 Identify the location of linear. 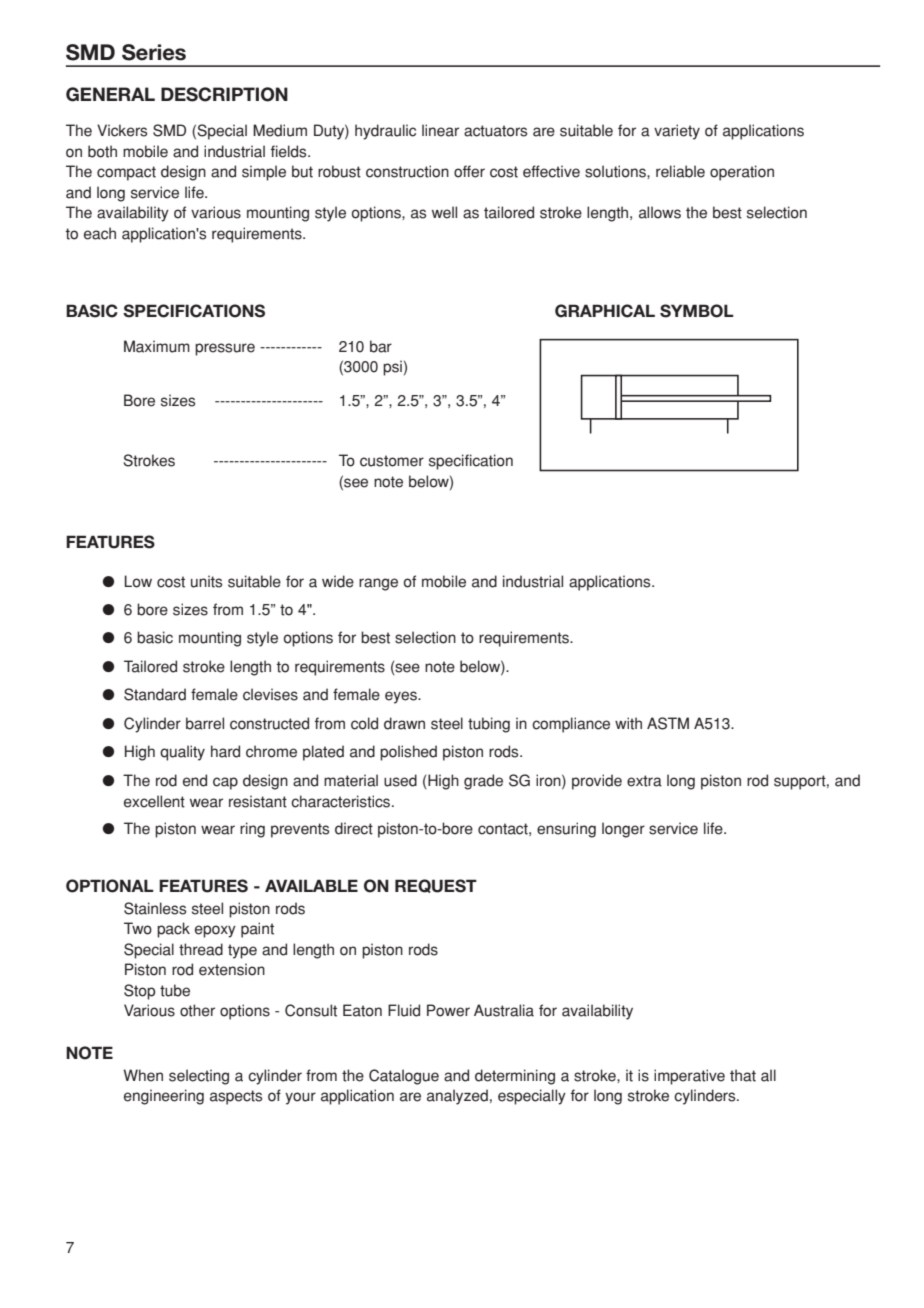
(440, 130).
